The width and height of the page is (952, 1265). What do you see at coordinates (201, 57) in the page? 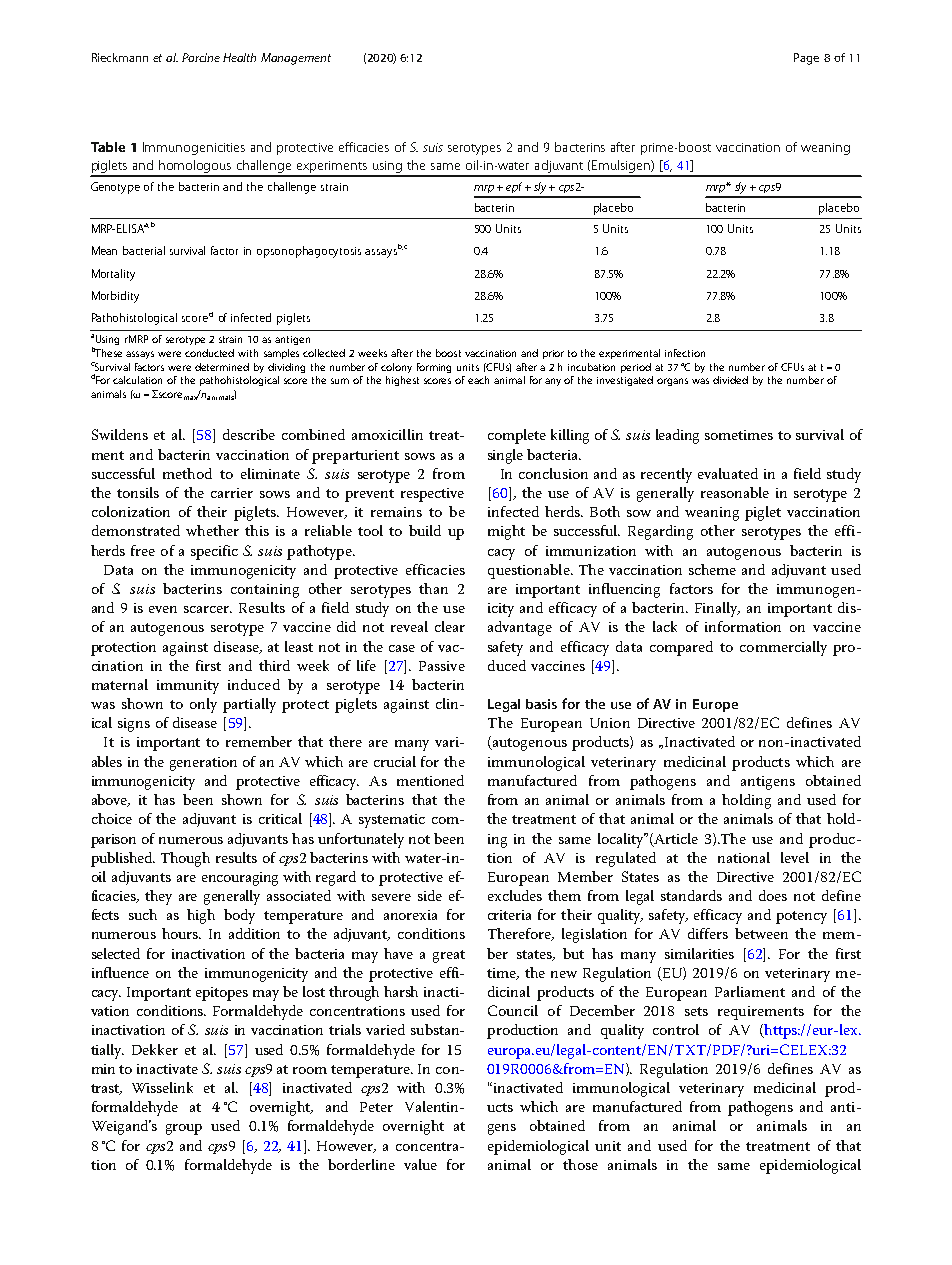
I see `Porcine` at bounding box center [201, 57].
